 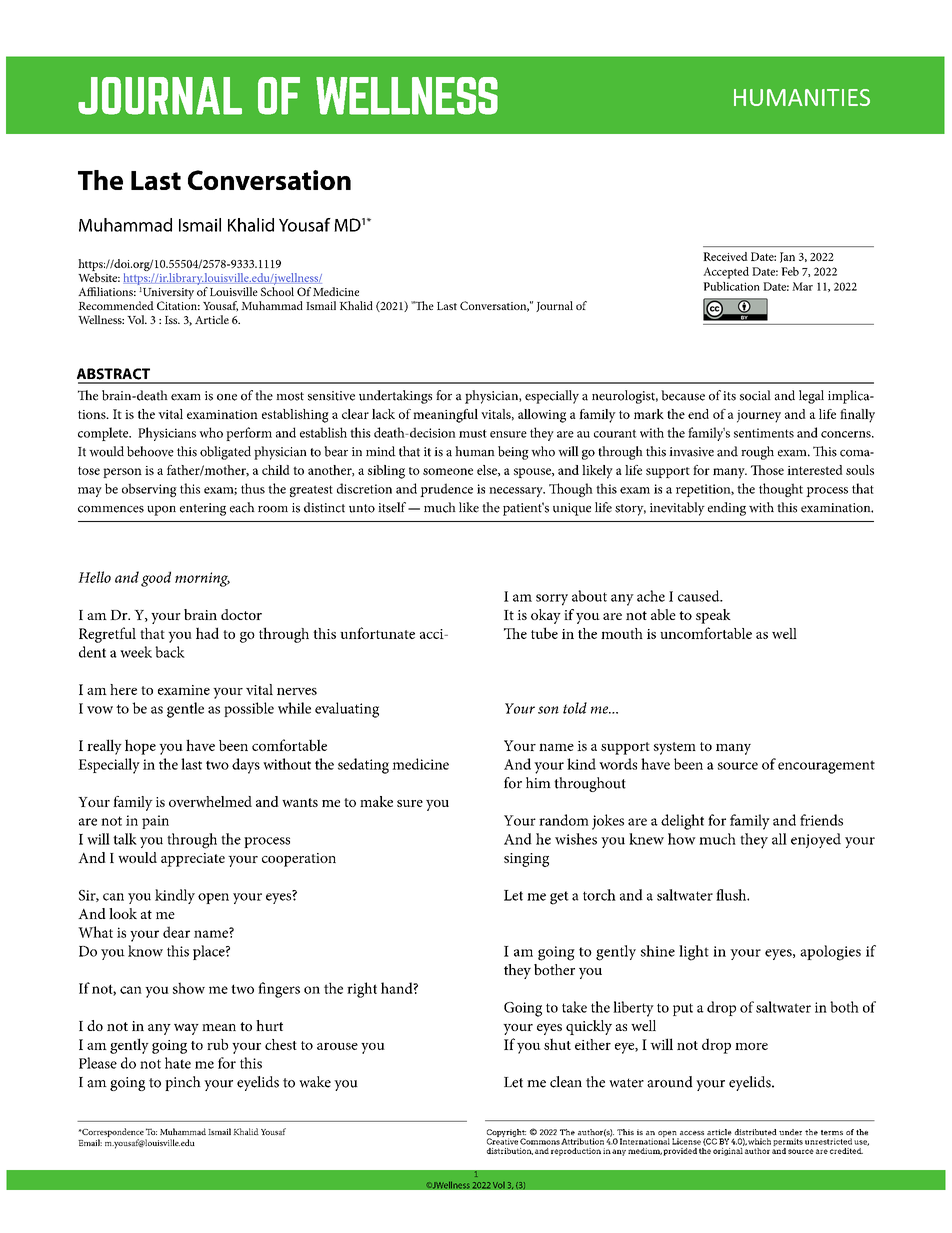 What do you see at coordinates (185, 710) in the screenshot?
I see `gentle` at bounding box center [185, 710].
